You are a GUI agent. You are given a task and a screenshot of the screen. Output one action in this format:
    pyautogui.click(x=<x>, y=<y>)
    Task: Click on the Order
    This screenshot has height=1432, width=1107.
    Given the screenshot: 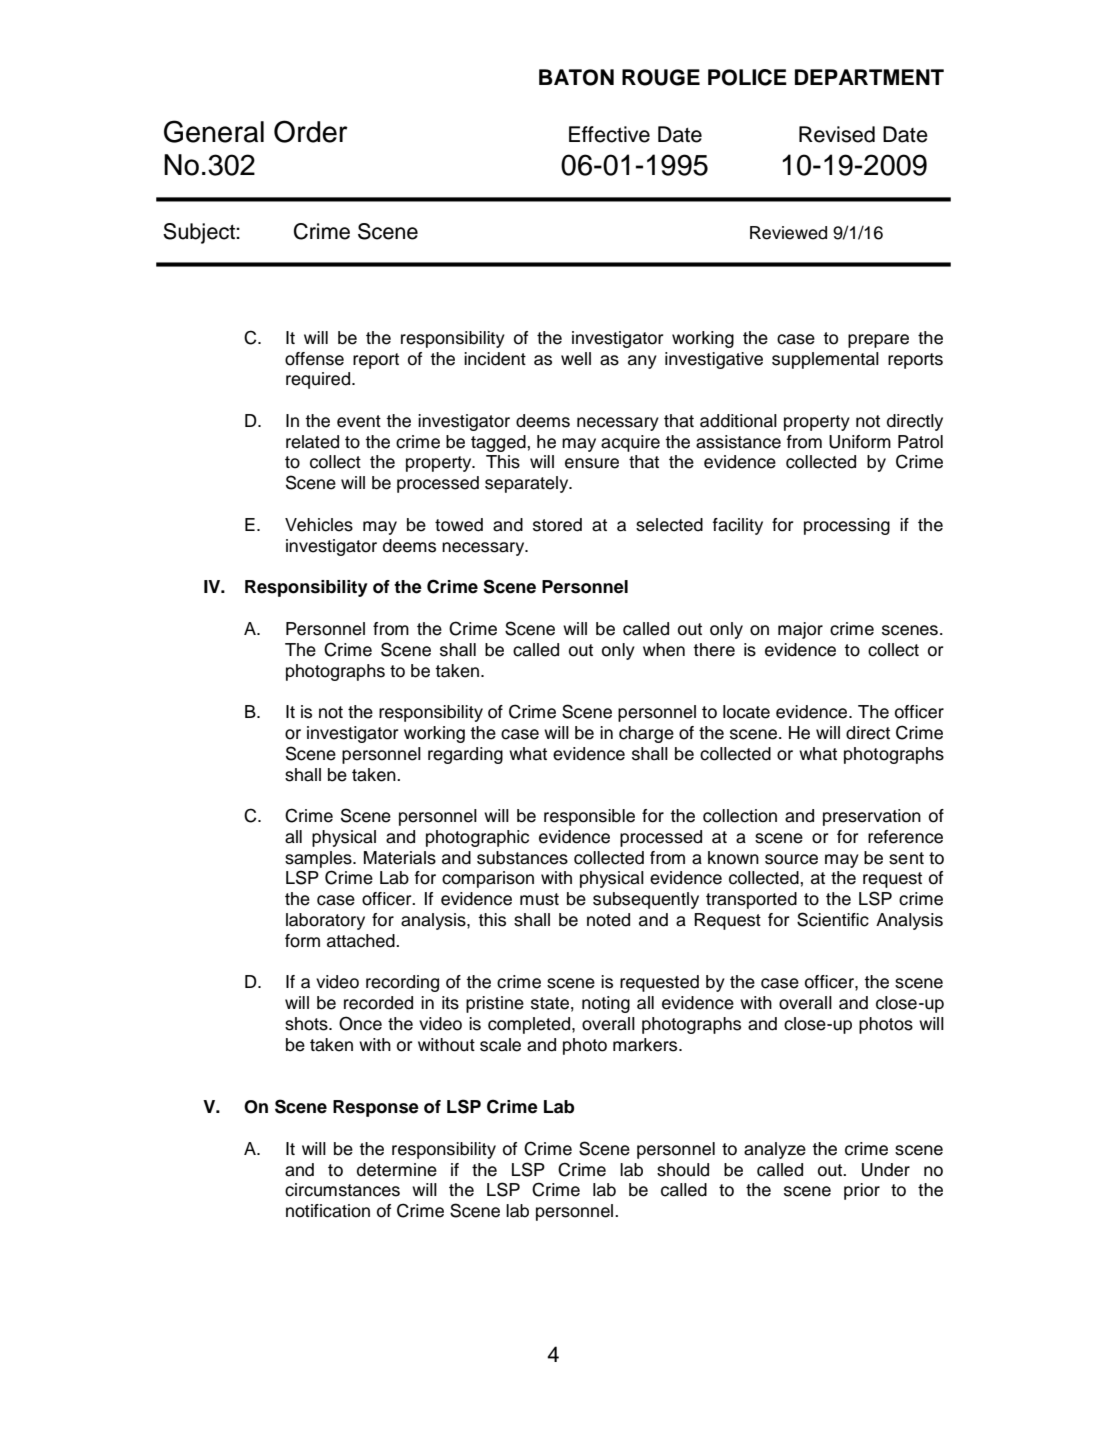 What is the action you would take?
    pyautogui.click(x=311, y=131)
